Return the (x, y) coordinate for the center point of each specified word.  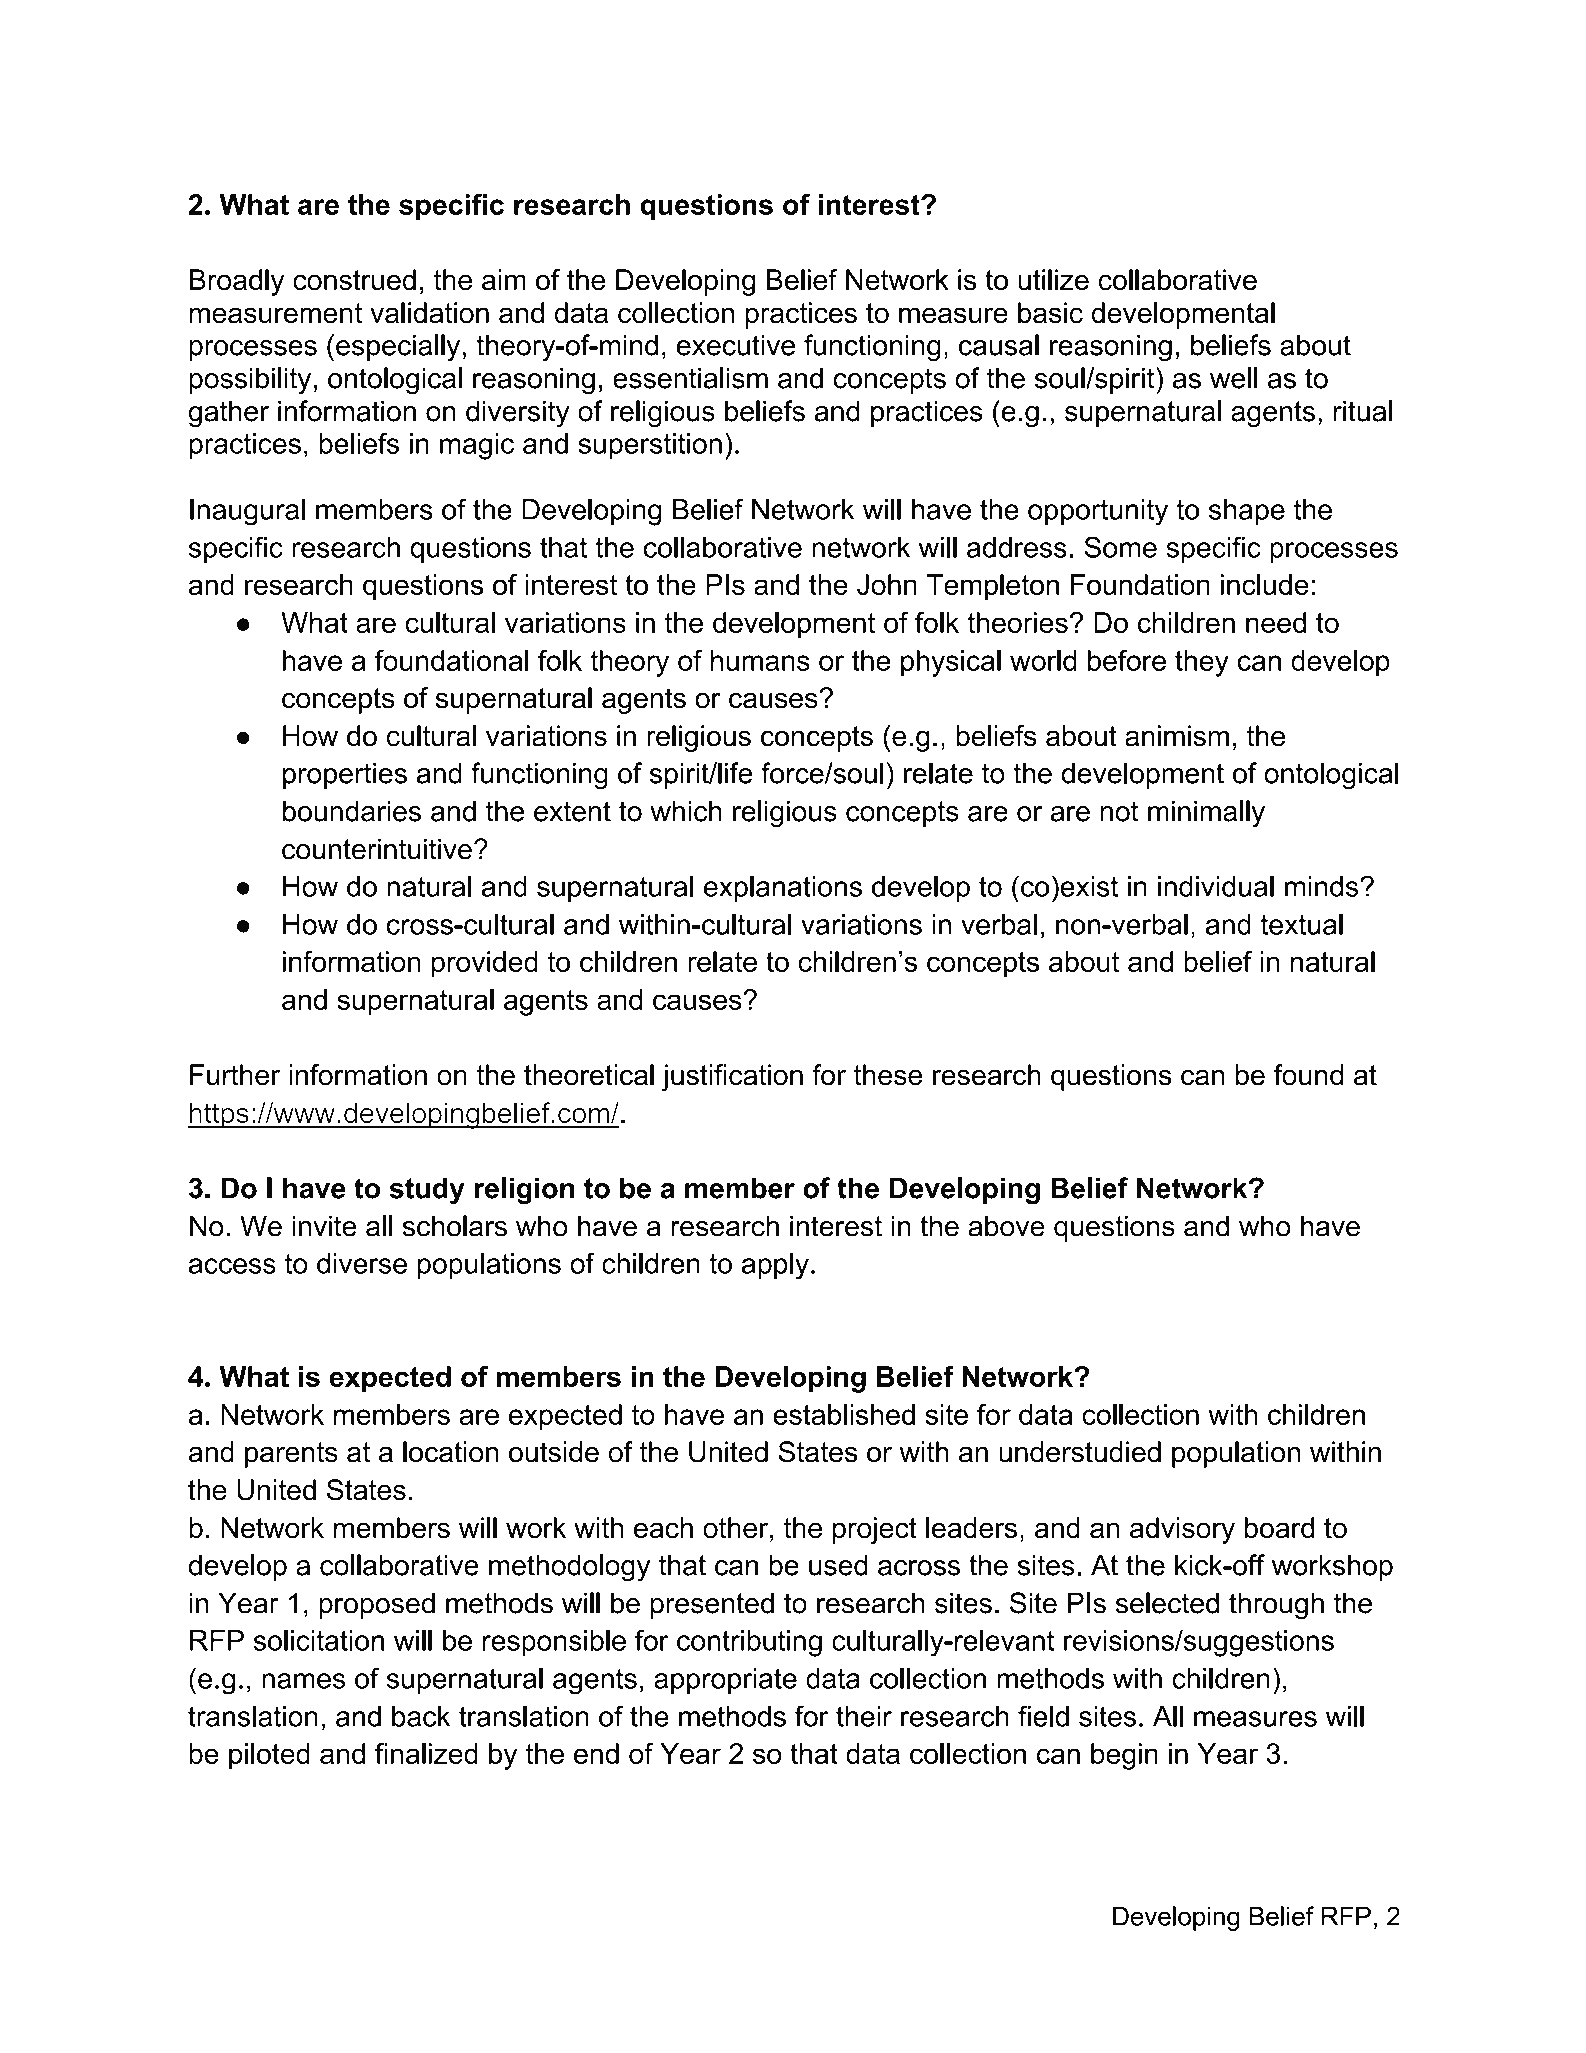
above (1006, 1226)
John (887, 584)
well (1233, 378)
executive (736, 345)
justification (732, 1077)
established (844, 1414)
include (1265, 584)
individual (1216, 886)
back (421, 1716)
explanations (783, 889)
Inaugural (247, 512)
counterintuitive (377, 849)
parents (291, 1455)
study (427, 1191)
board (1279, 1528)
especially (398, 348)
